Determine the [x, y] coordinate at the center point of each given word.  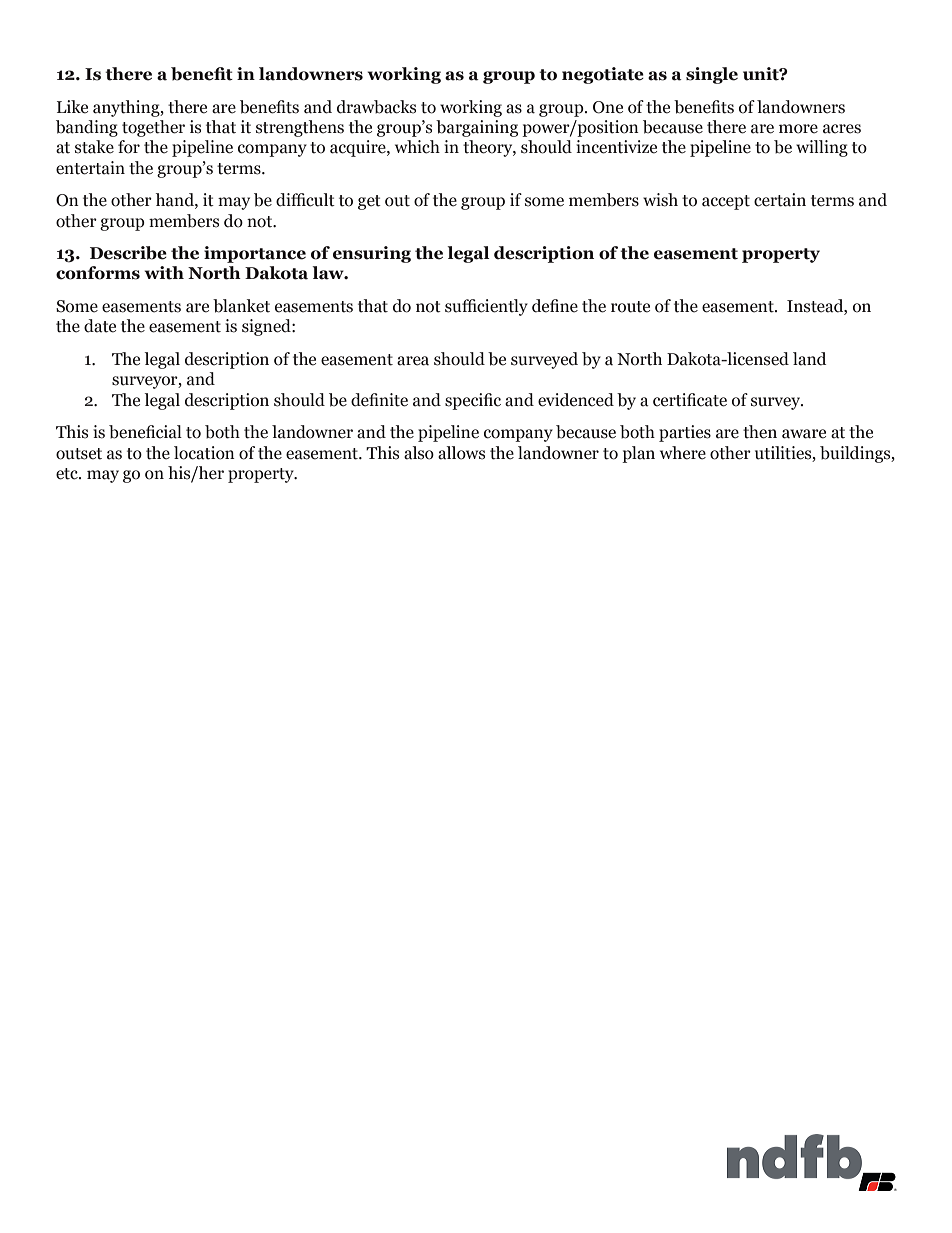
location [204, 453]
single [712, 75]
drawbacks [376, 107]
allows [461, 453]
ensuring [372, 254]
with [164, 273]
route [630, 307]
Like [72, 107]
